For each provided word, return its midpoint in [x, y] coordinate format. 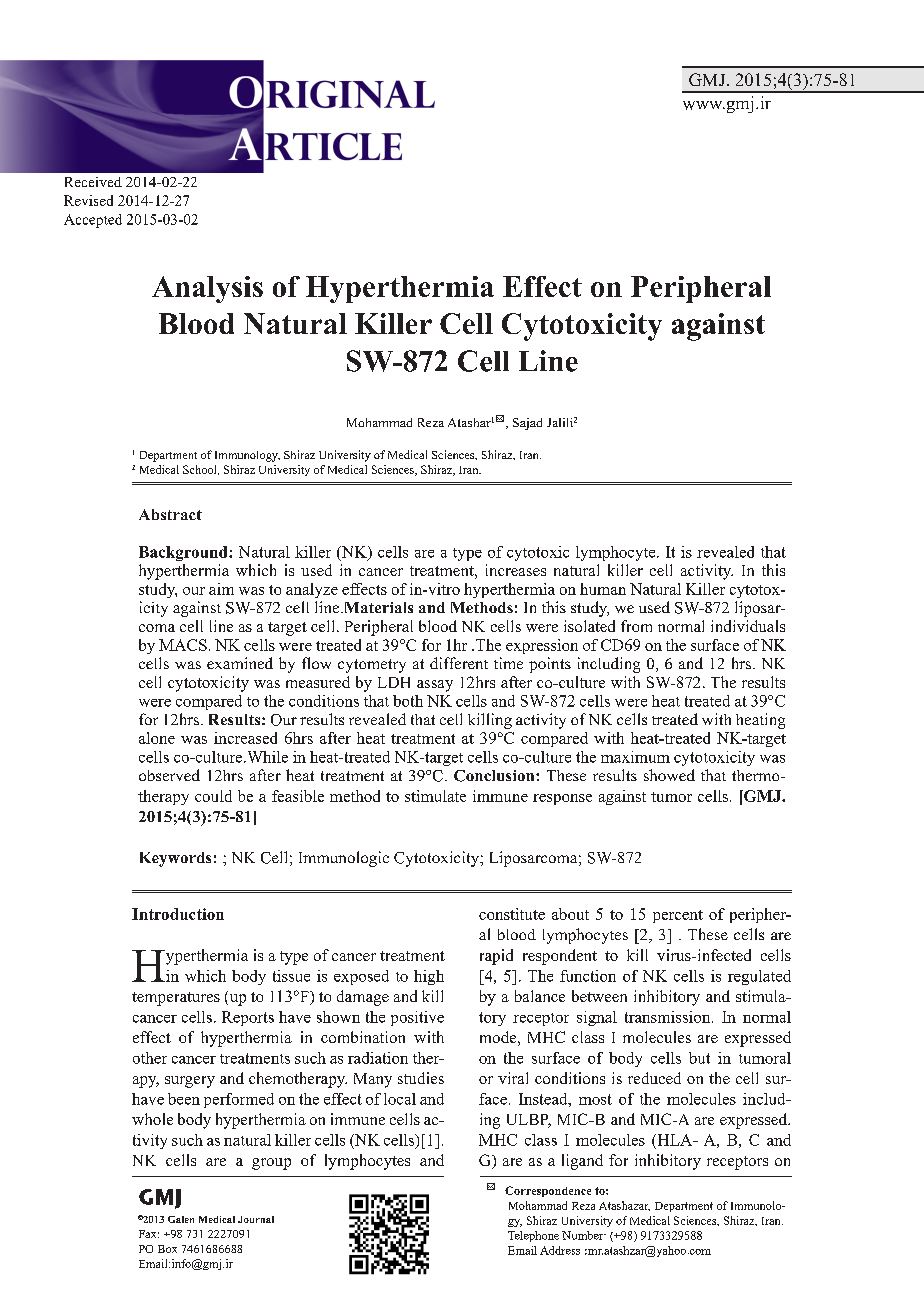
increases [516, 570]
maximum [635, 757]
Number [584, 1235]
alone [157, 738]
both [408, 701]
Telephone [533, 1236]
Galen [181, 1219]
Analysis [207, 289]
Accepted [93, 221]
